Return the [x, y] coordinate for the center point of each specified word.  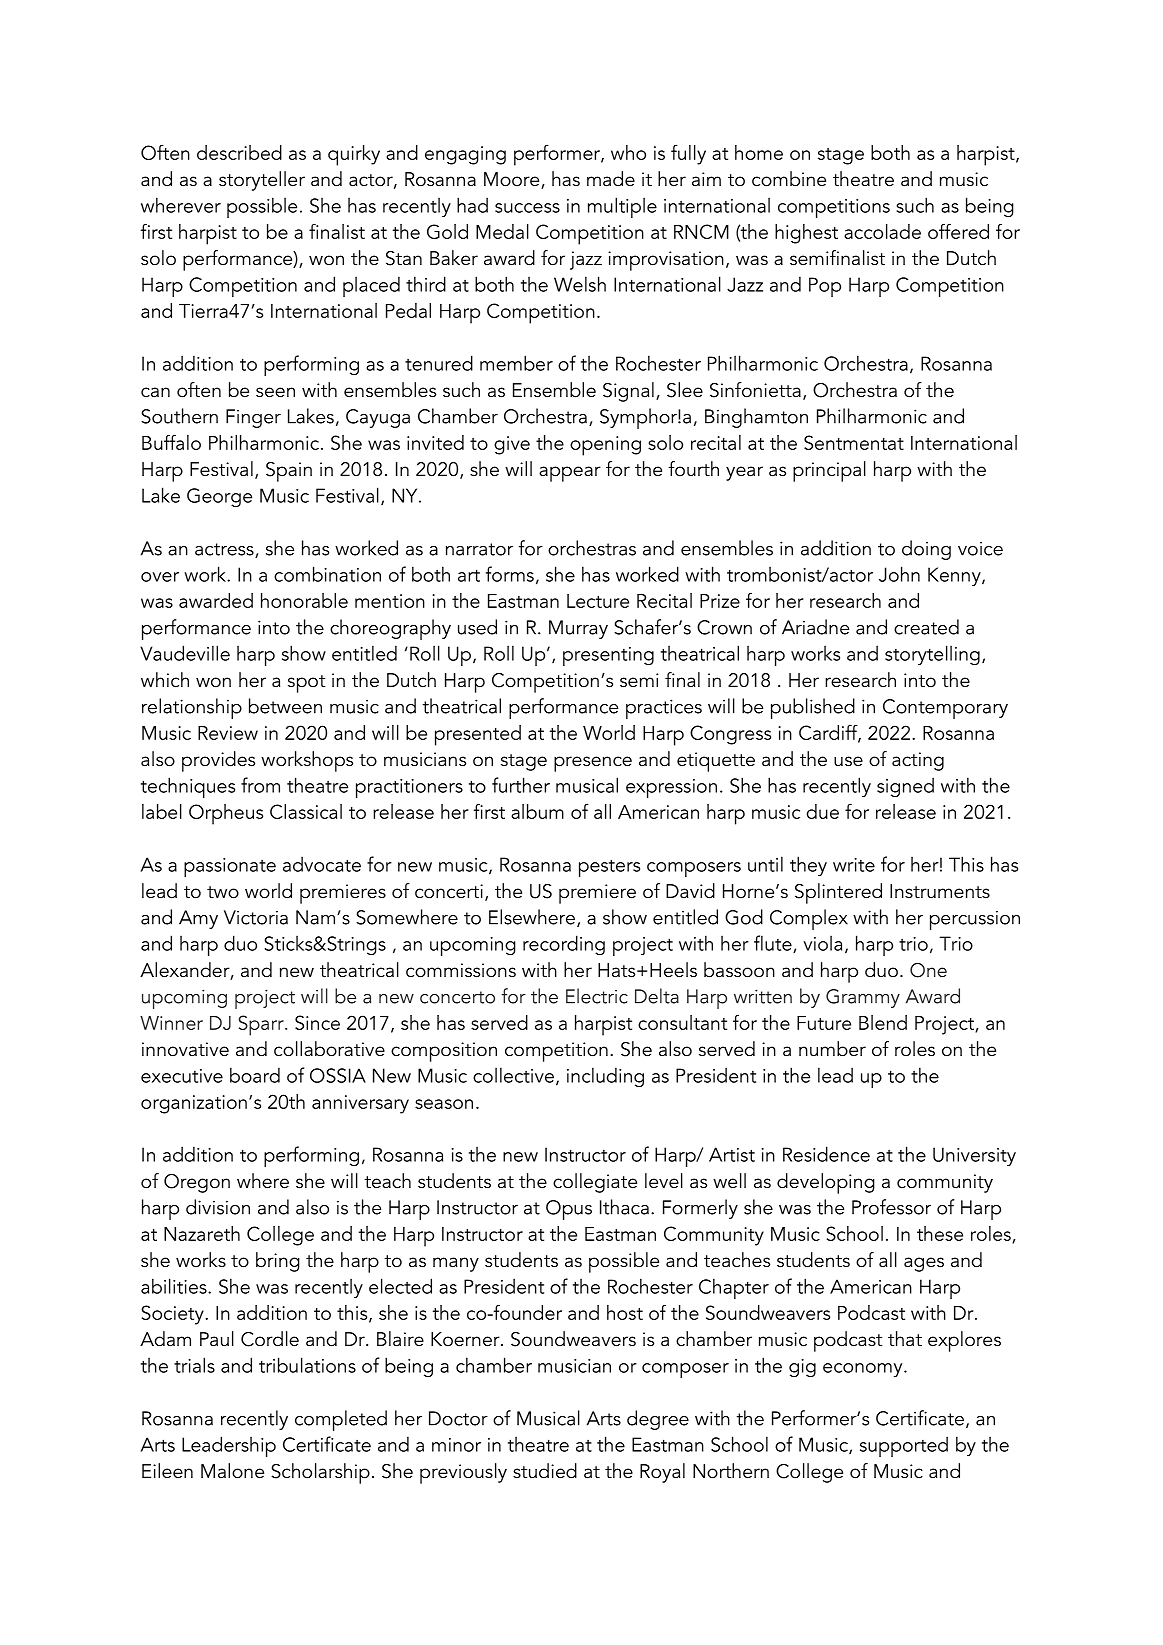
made [611, 179]
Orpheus [226, 814]
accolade [882, 231]
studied [545, 1471]
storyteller [262, 181]
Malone [232, 1471]
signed [905, 787]
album [537, 811]
